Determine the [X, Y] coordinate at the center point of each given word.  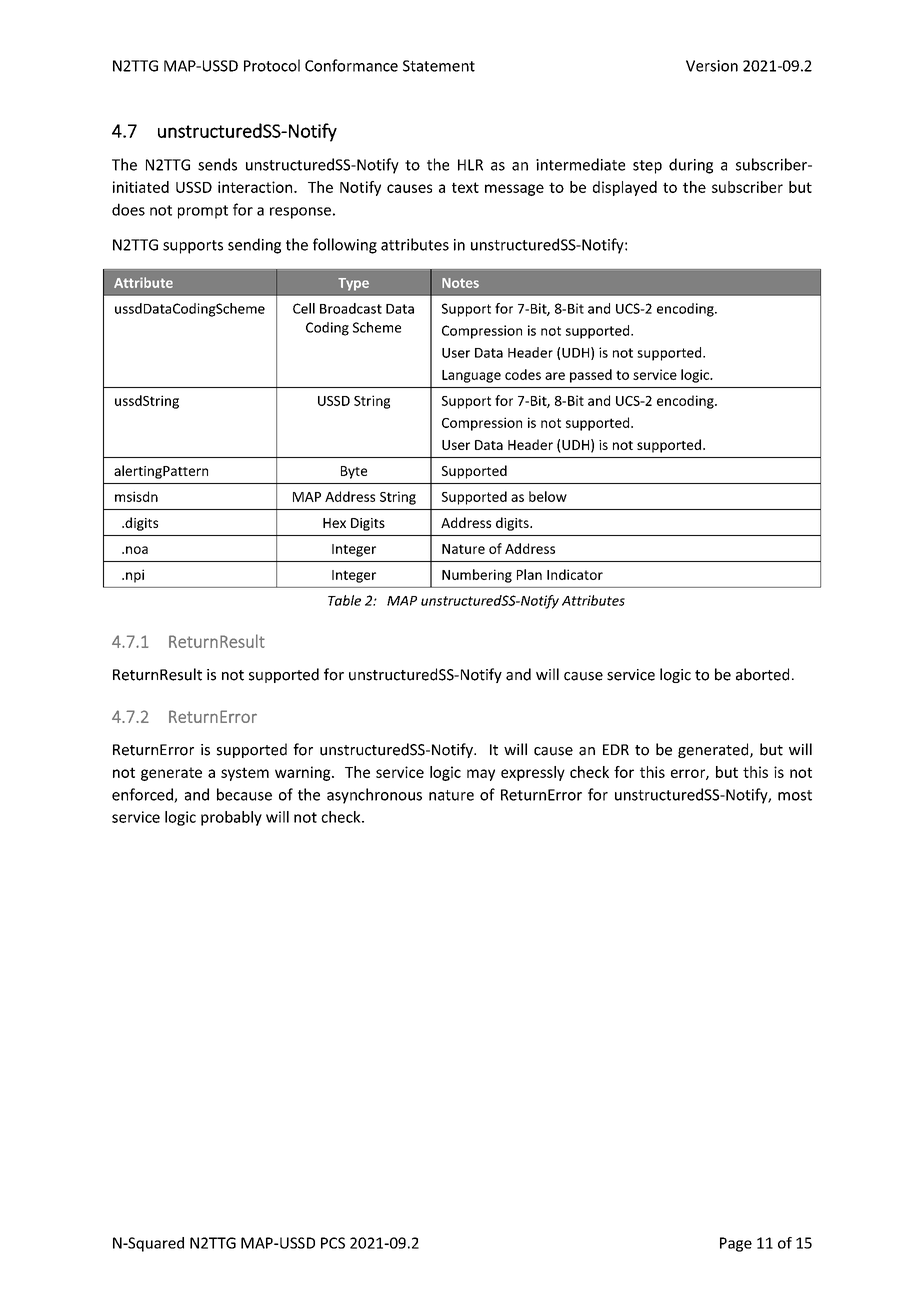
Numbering [477, 576]
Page [736, 1244]
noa [137, 550]
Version [712, 66]
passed [591, 376]
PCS [333, 1243]
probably [231, 818]
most [795, 795]
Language [471, 376]
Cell [304, 308]
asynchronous [374, 796]
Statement [439, 66]
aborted [762, 674]
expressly [533, 773]
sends [217, 164]
